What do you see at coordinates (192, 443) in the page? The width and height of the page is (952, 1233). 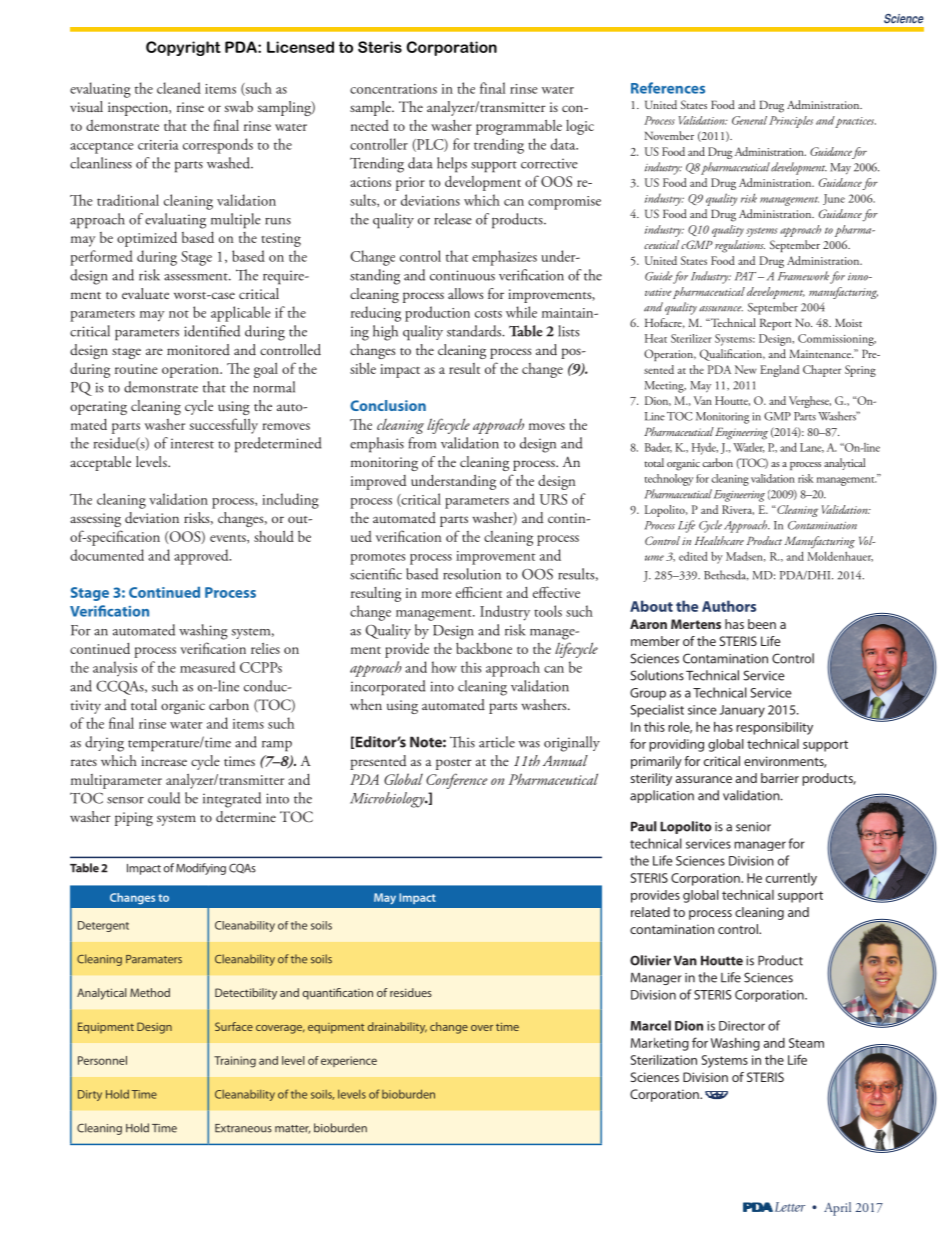 I see `interest` at bounding box center [192, 443].
